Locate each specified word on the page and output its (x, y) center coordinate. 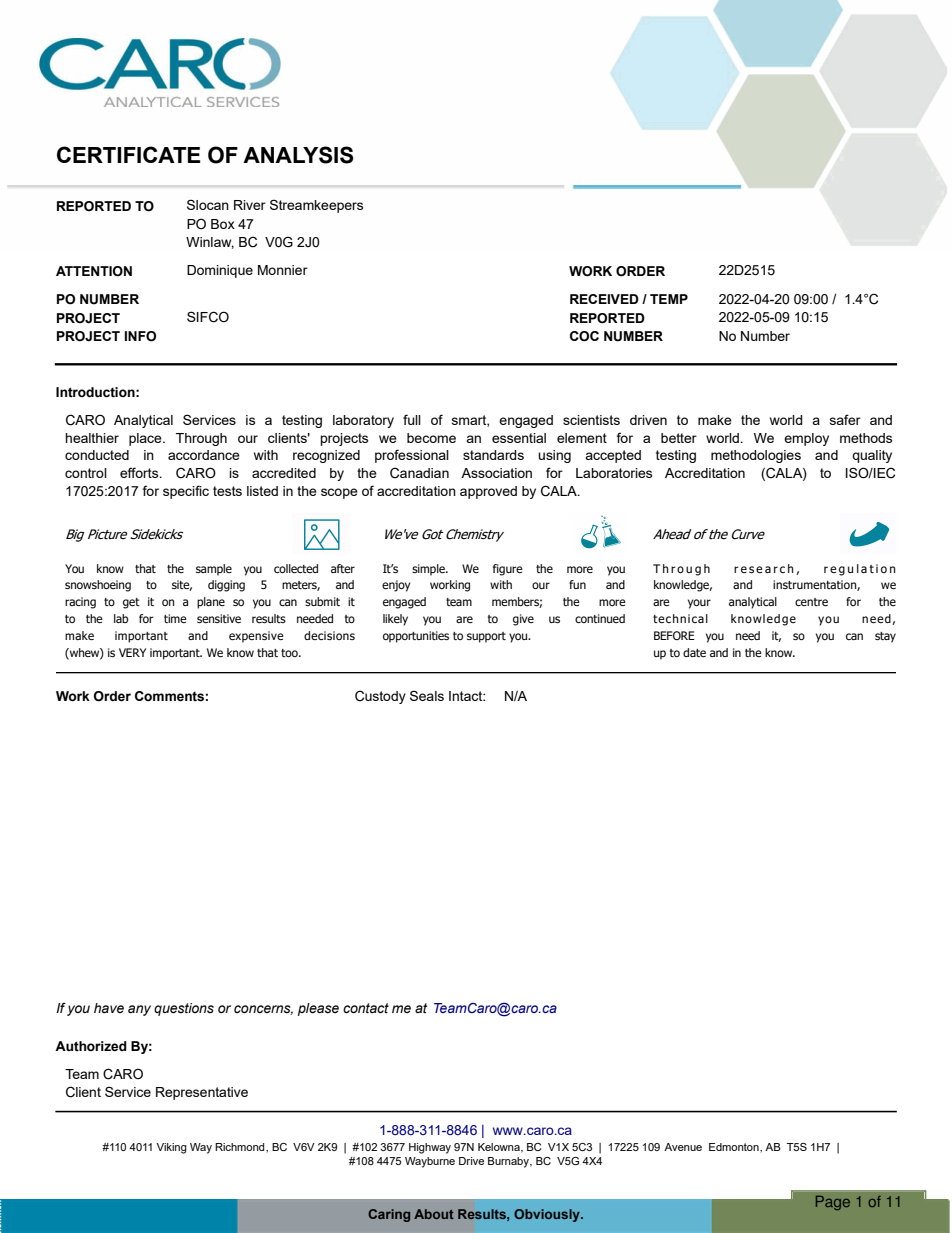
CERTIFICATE (129, 154)
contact (366, 1008)
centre (811, 602)
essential (519, 438)
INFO (140, 336)
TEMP (669, 299)
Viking (171, 1148)
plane (211, 603)
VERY (132, 652)
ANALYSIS (298, 155)
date (694, 652)
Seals (427, 695)
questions (184, 1009)
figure (508, 570)
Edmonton (735, 1147)
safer (845, 419)
